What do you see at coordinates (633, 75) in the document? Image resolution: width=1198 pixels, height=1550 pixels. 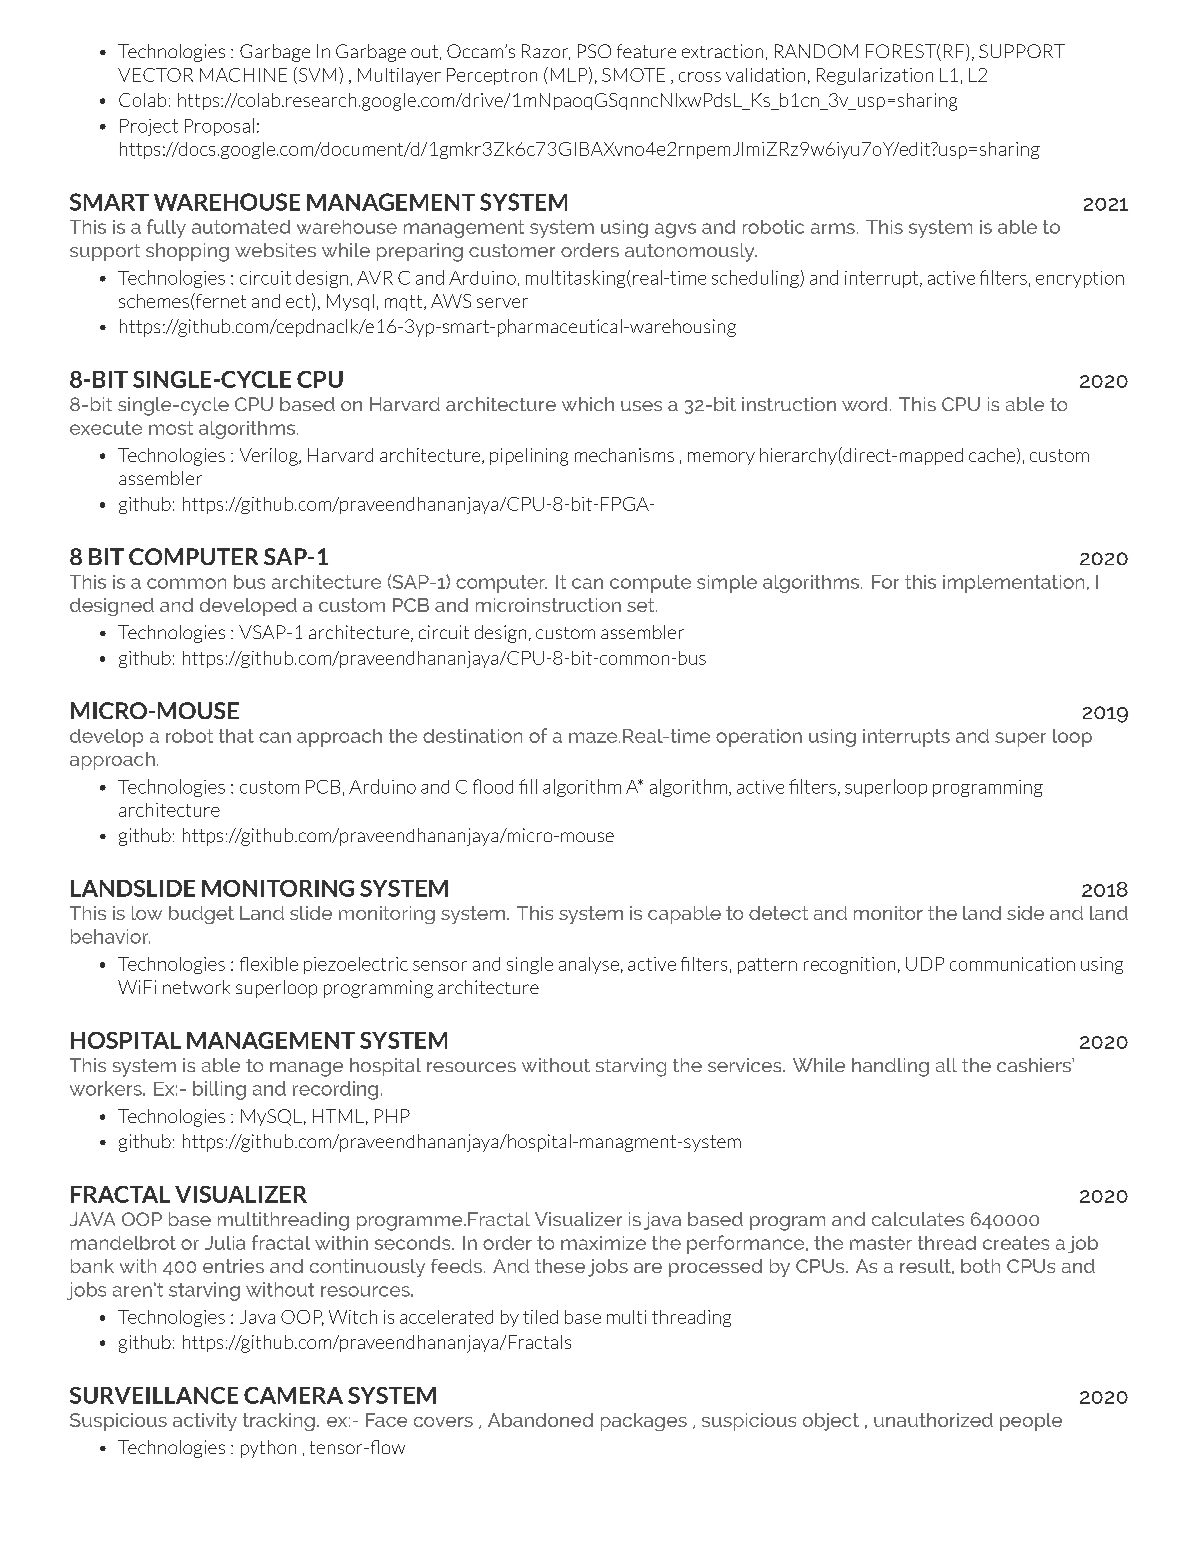 I see `SMOTE` at bounding box center [633, 75].
